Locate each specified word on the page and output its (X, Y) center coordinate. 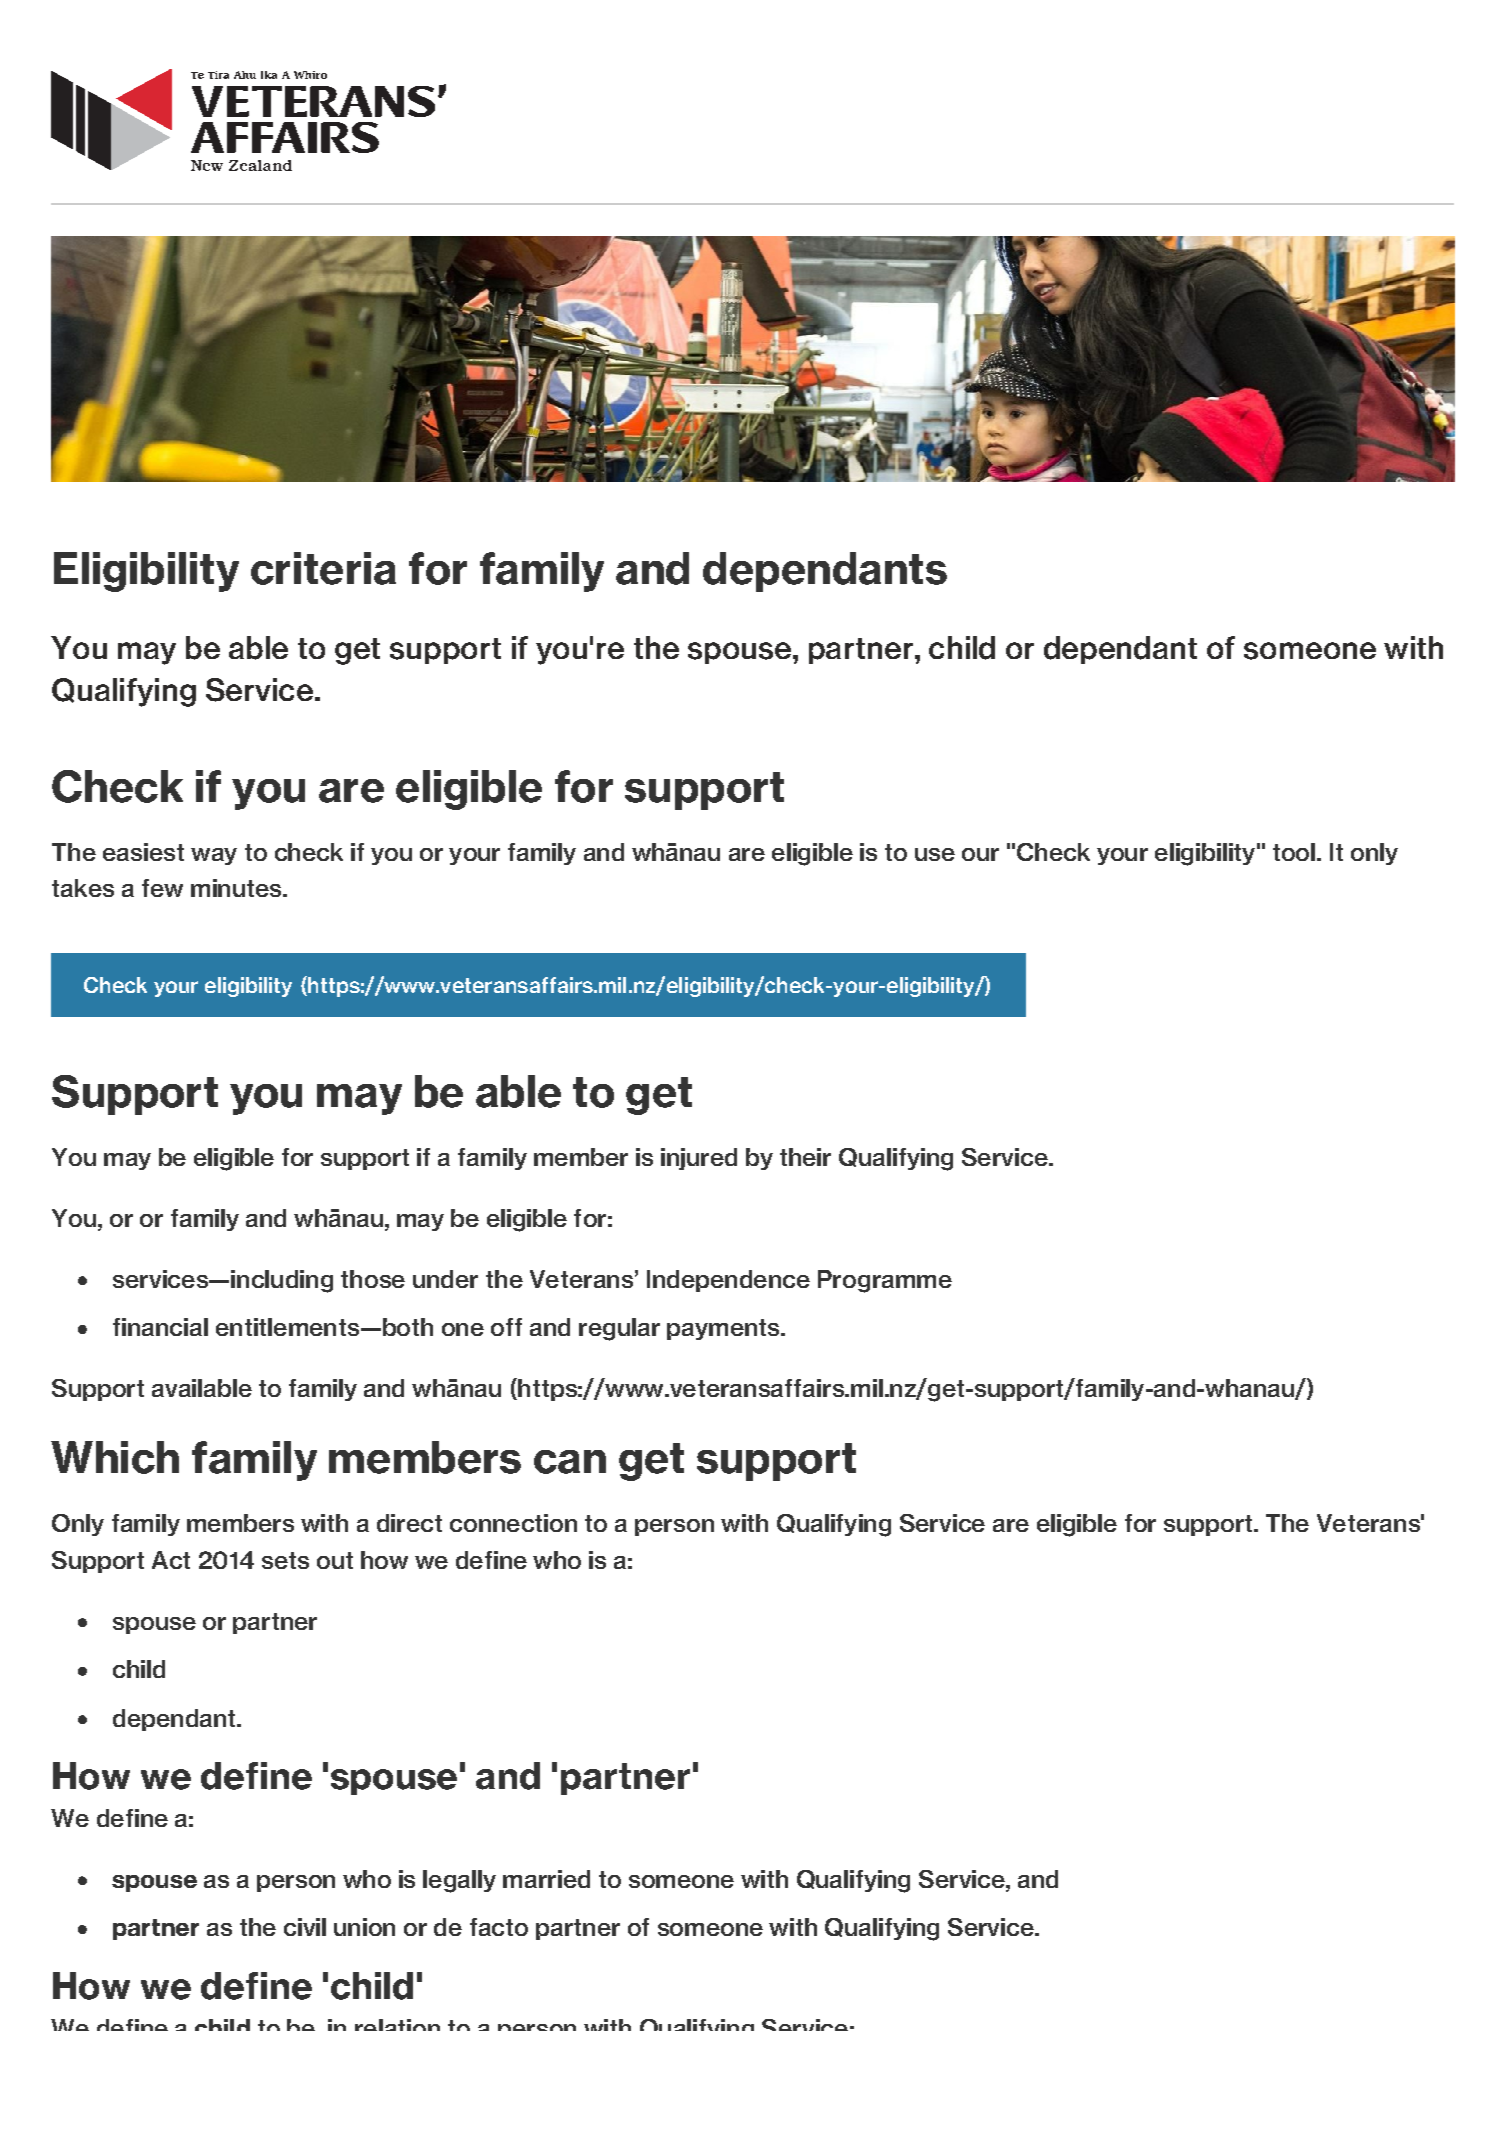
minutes (237, 888)
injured (699, 1159)
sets (285, 1560)
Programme (885, 1281)
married (546, 1879)
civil (305, 1927)
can (570, 1462)
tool (1294, 852)
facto (499, 1927)
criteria (323, 568)
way (214, 856)
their (805, 1157)
